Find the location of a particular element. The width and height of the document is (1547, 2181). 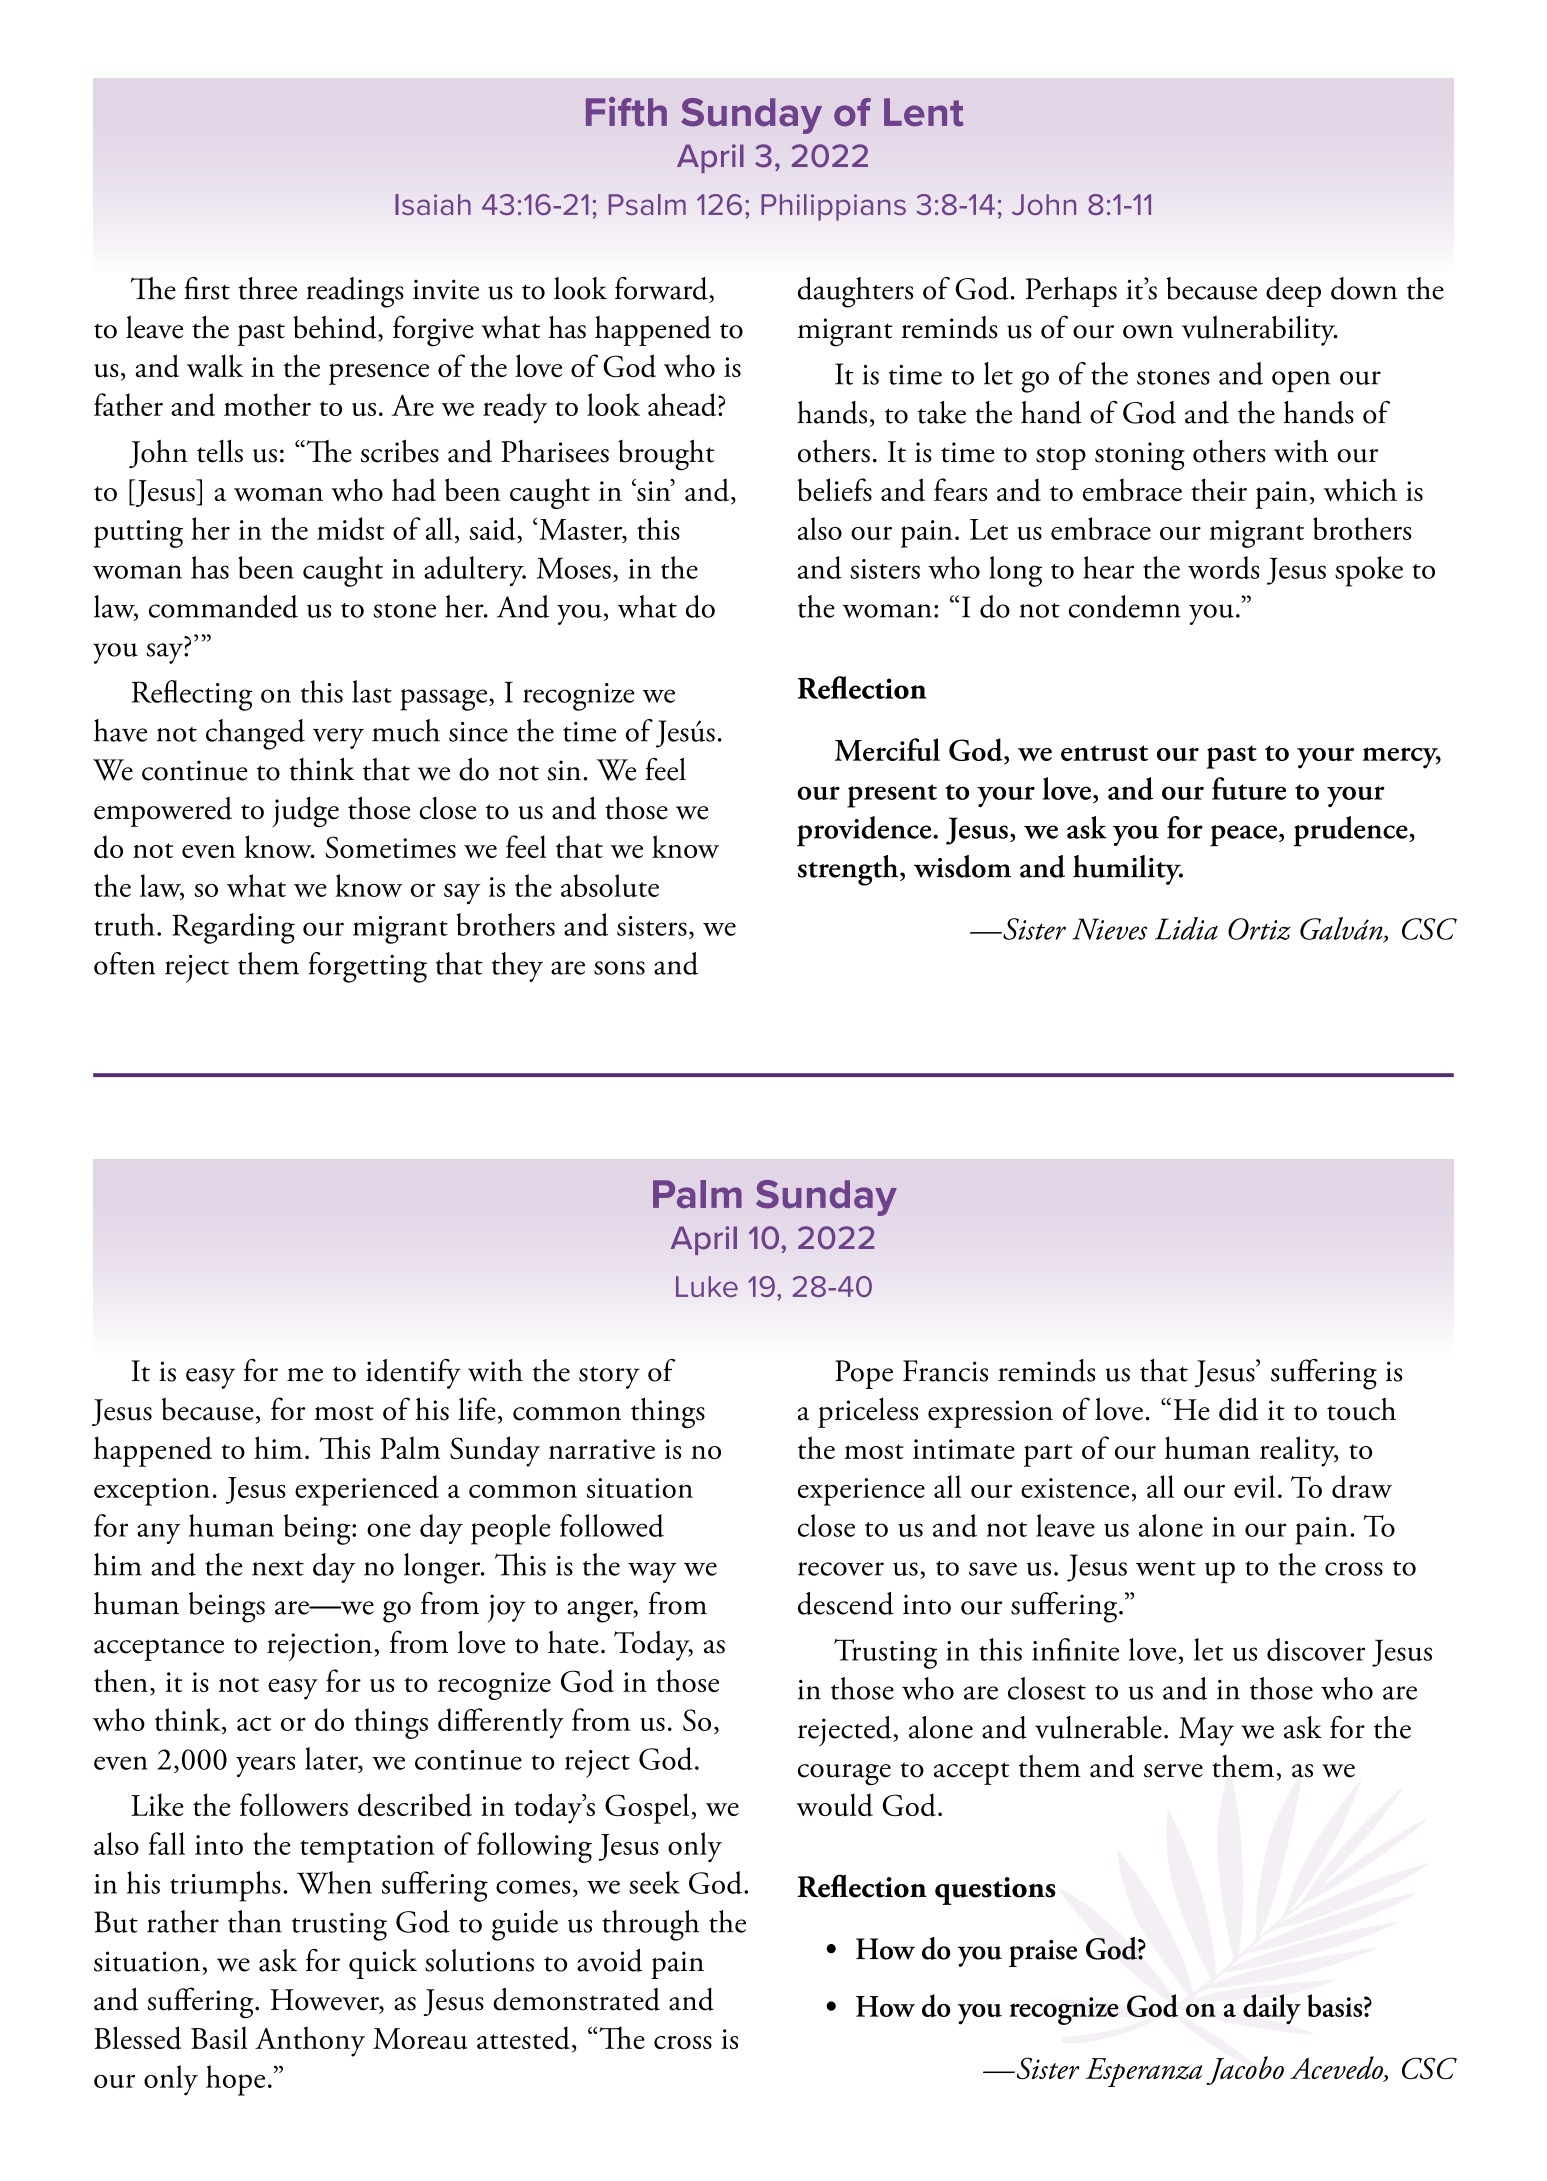

sons is located at coordinates (619, 968).
